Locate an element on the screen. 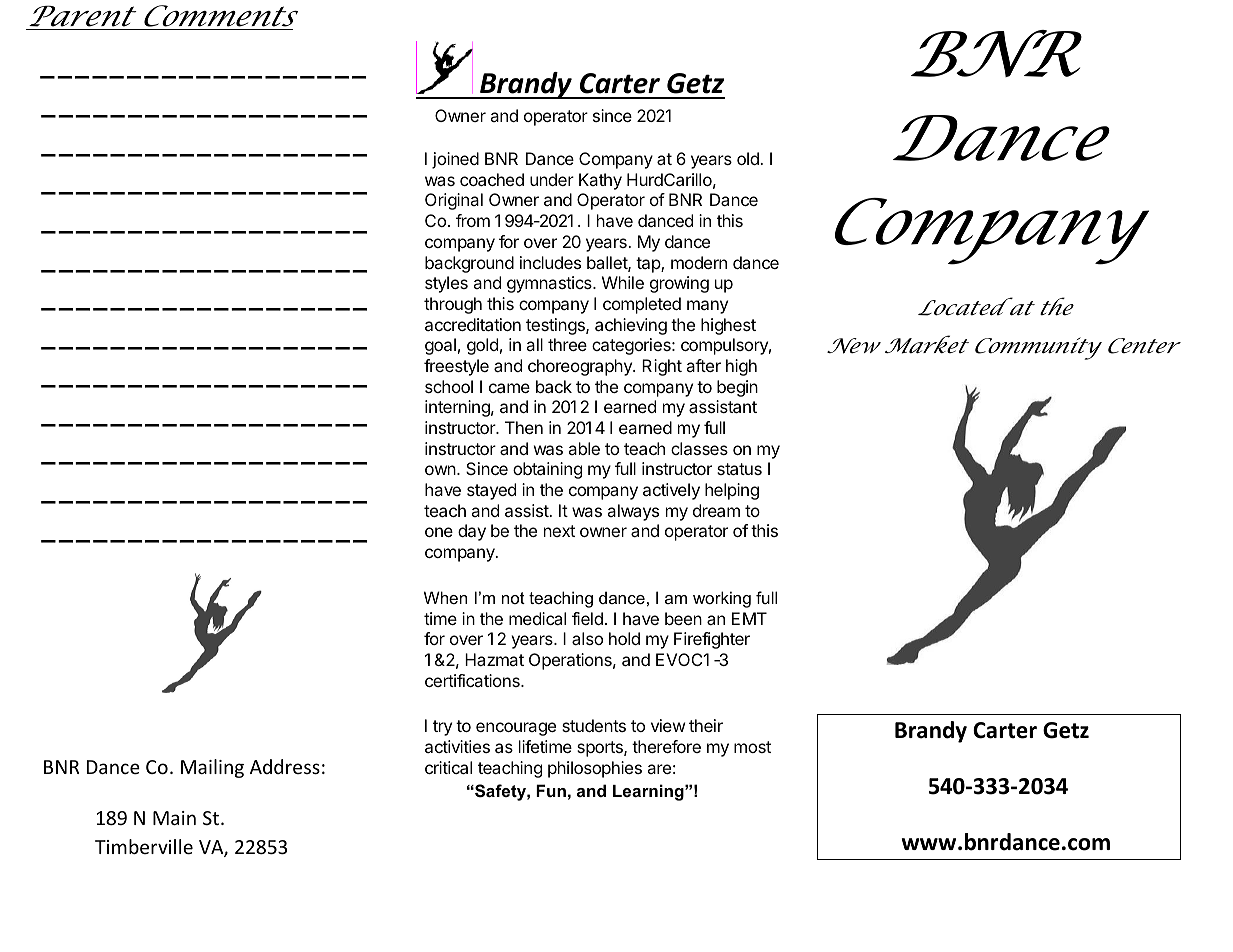 Image resolution: width=1233 pixels, height=952 pixels. Firefighter is located at coordinates (712, 640).
